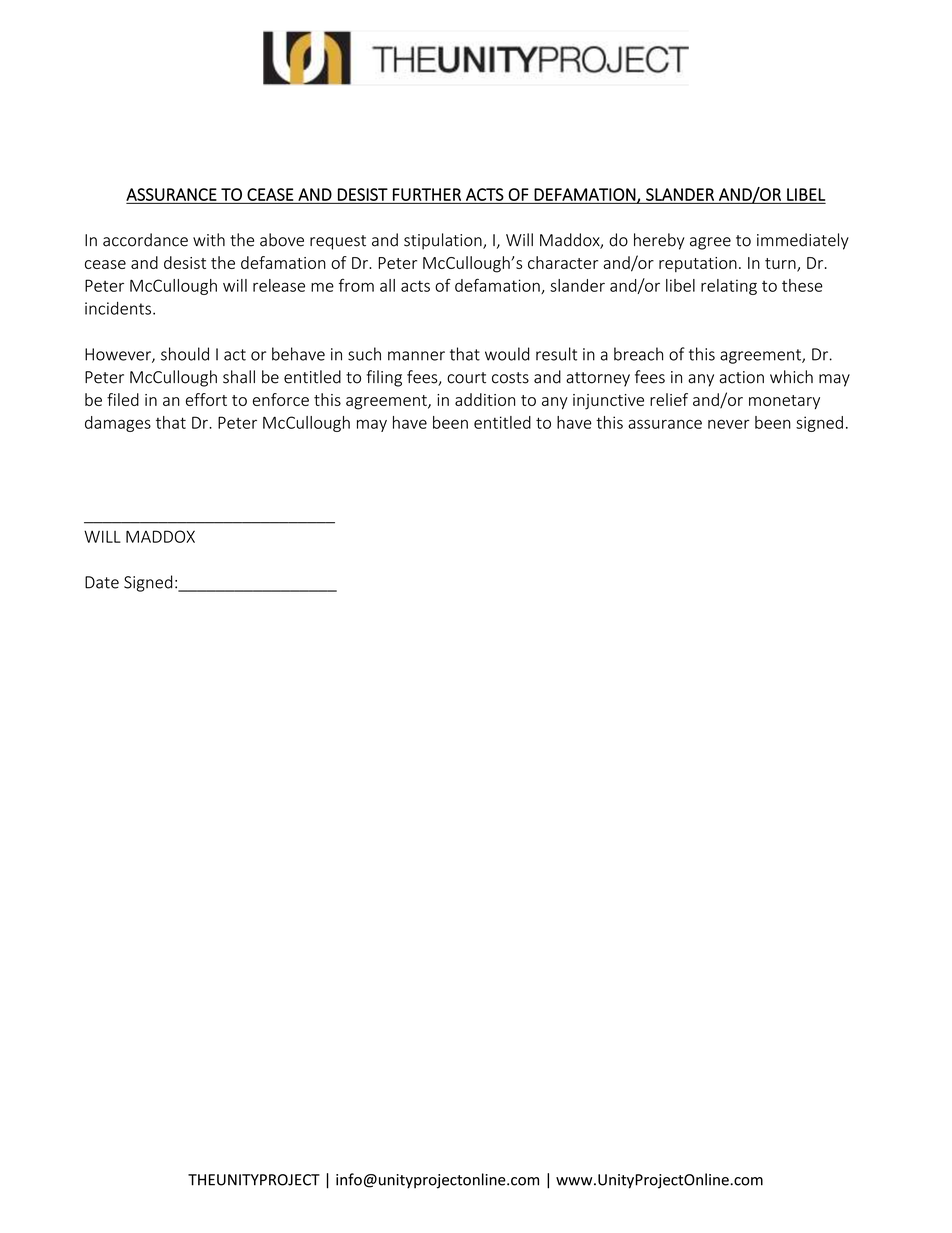 The image size is (952, 1233). What do you see at coordinates (209, 240) in the screenshot?
I see `with` at bounding box center [209, 240].
